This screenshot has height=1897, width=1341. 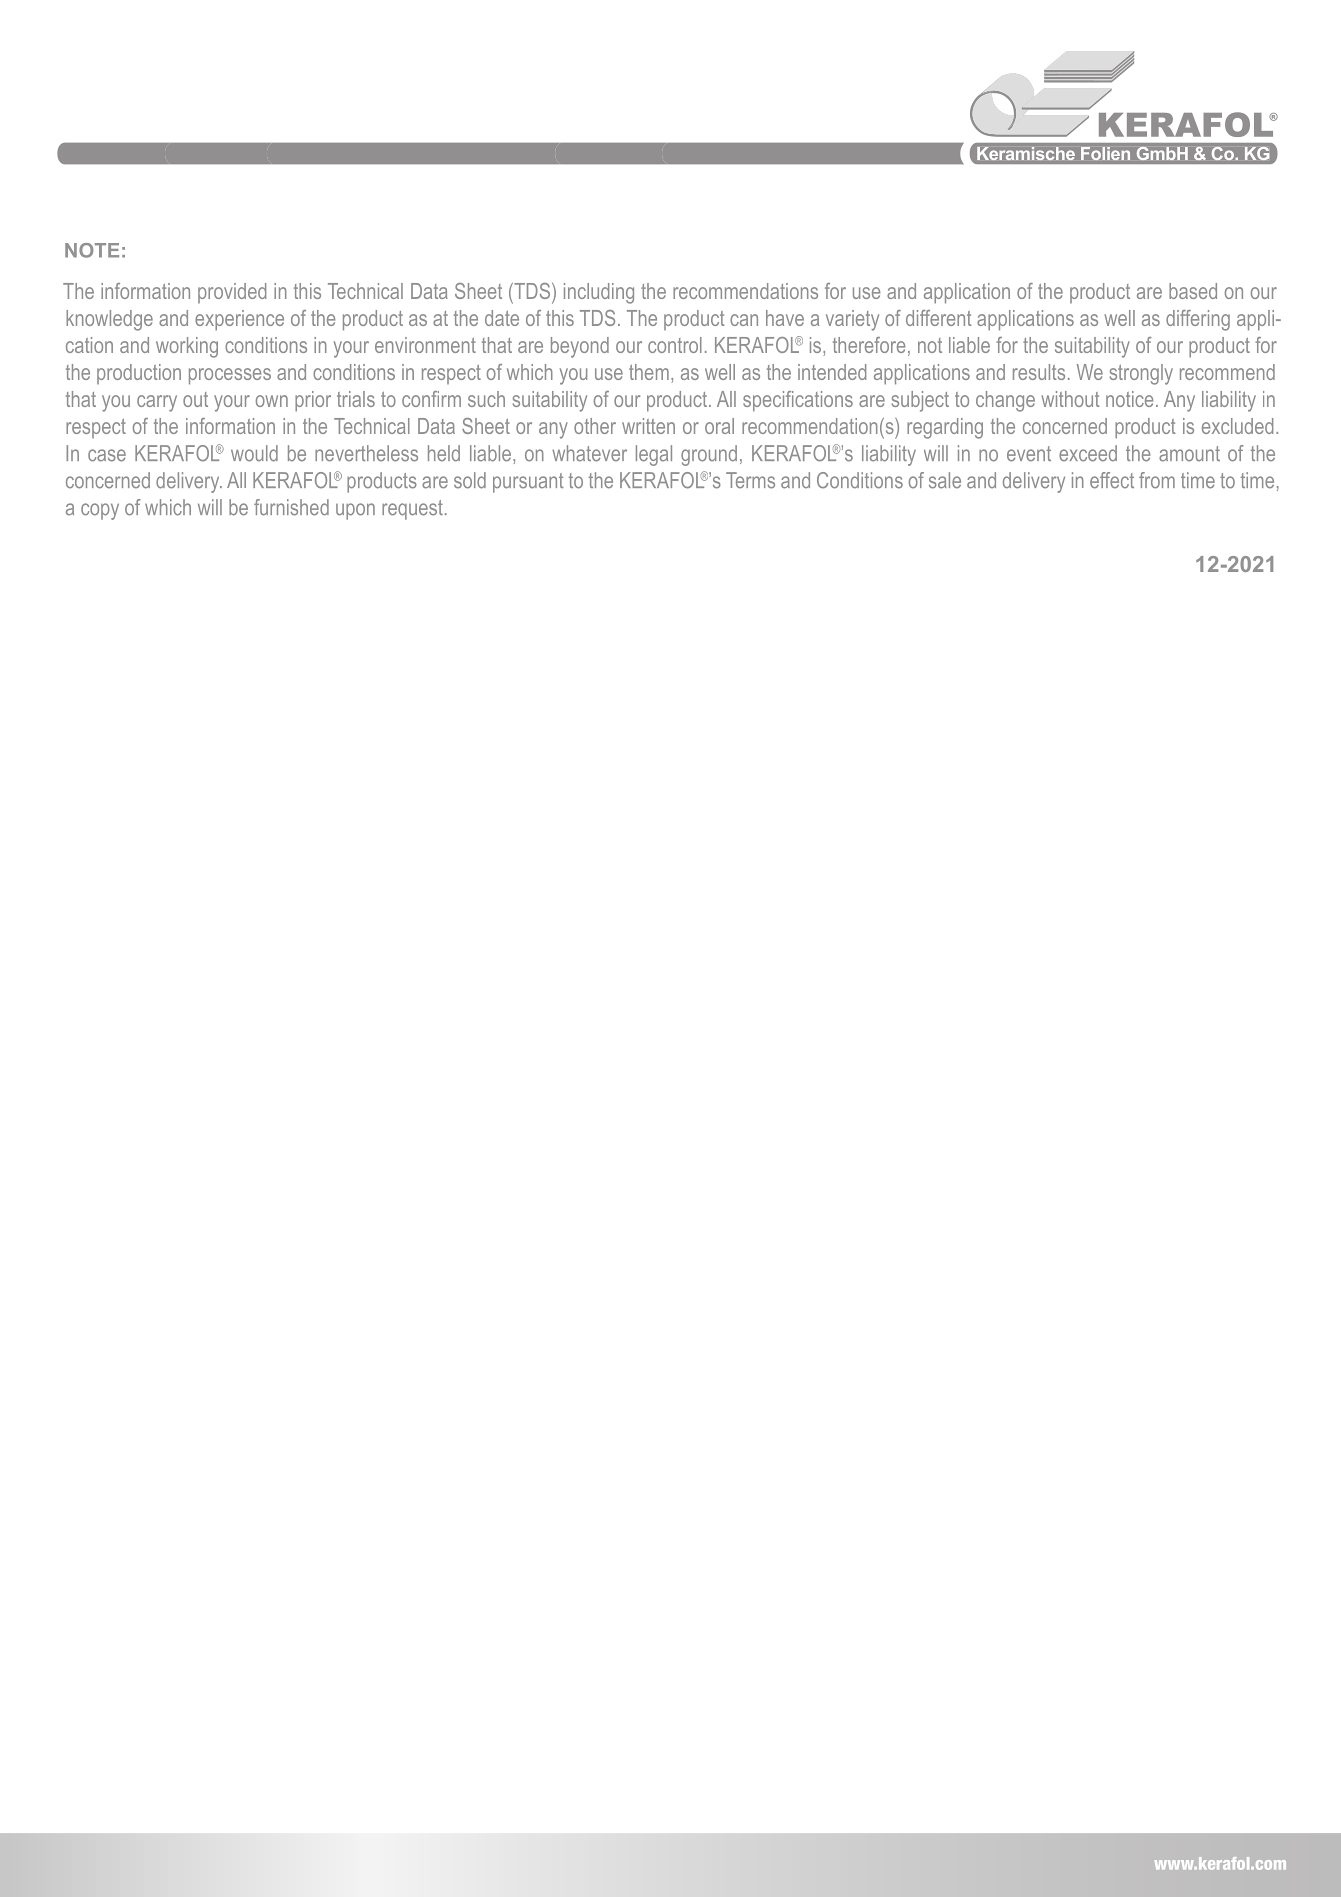 What do you see at coordinates (1193, 291) in the screenshot?
I see `based` at bounding box center [1193, 291].
